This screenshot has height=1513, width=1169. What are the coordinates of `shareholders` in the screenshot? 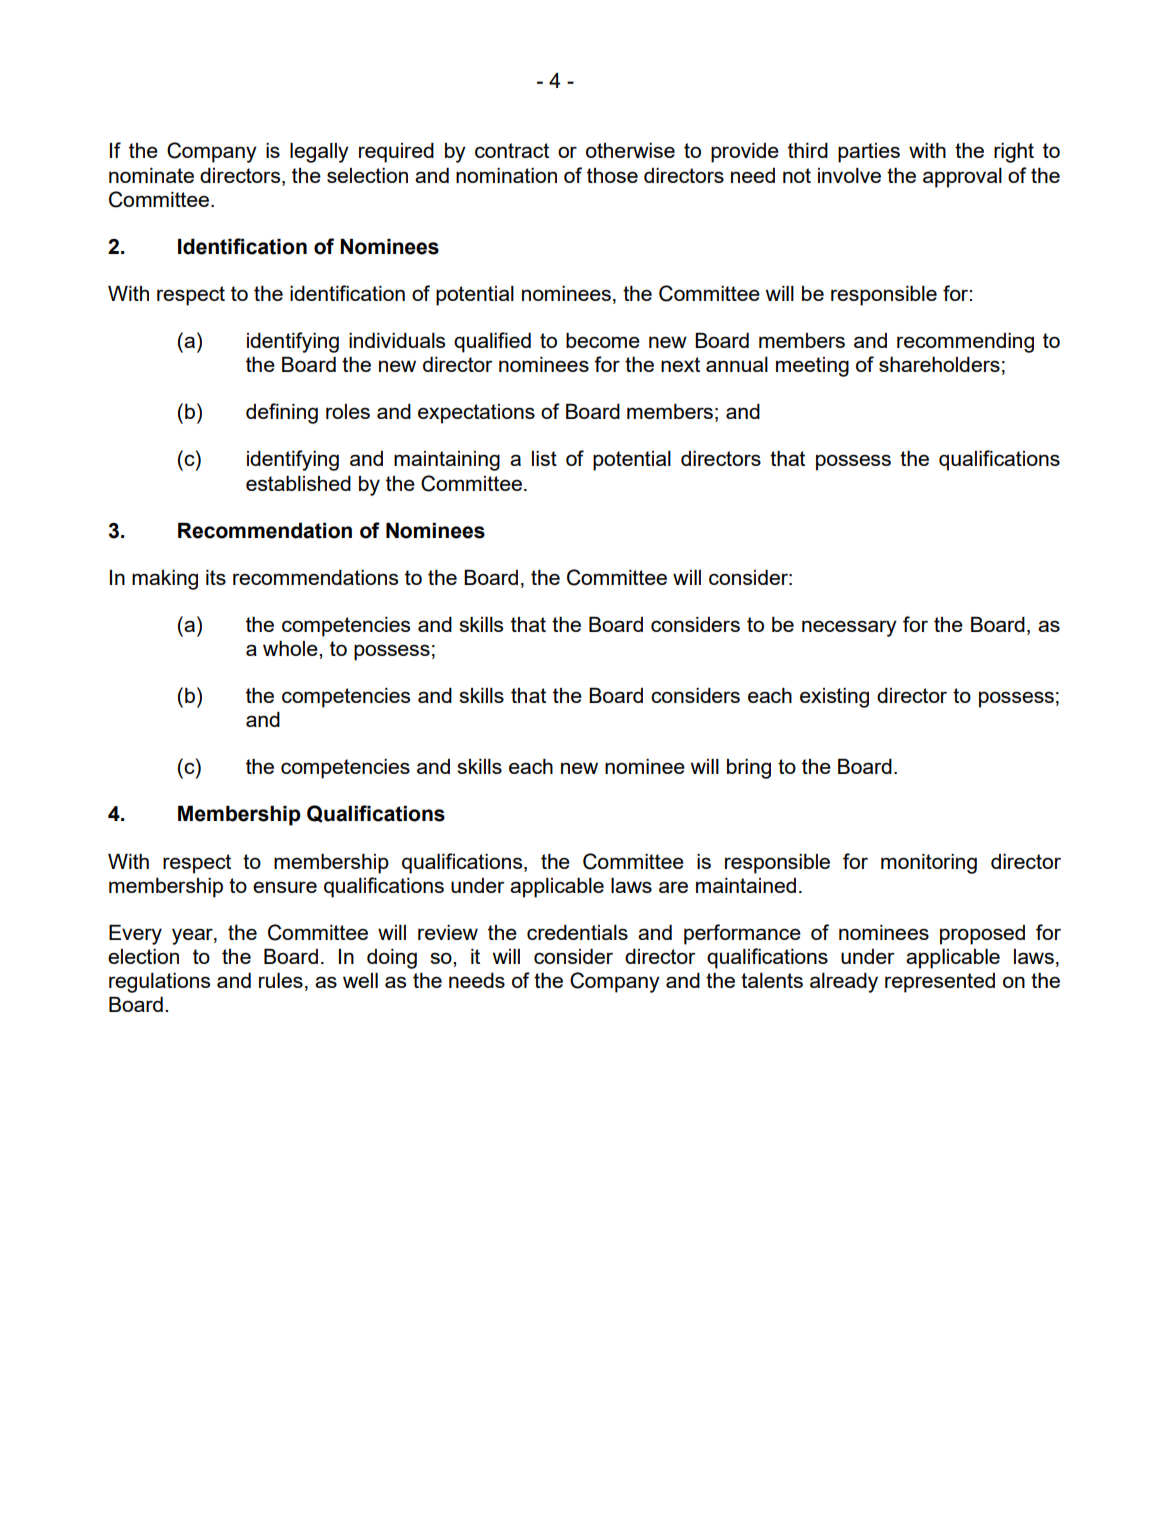 It's located at (939, 364).
